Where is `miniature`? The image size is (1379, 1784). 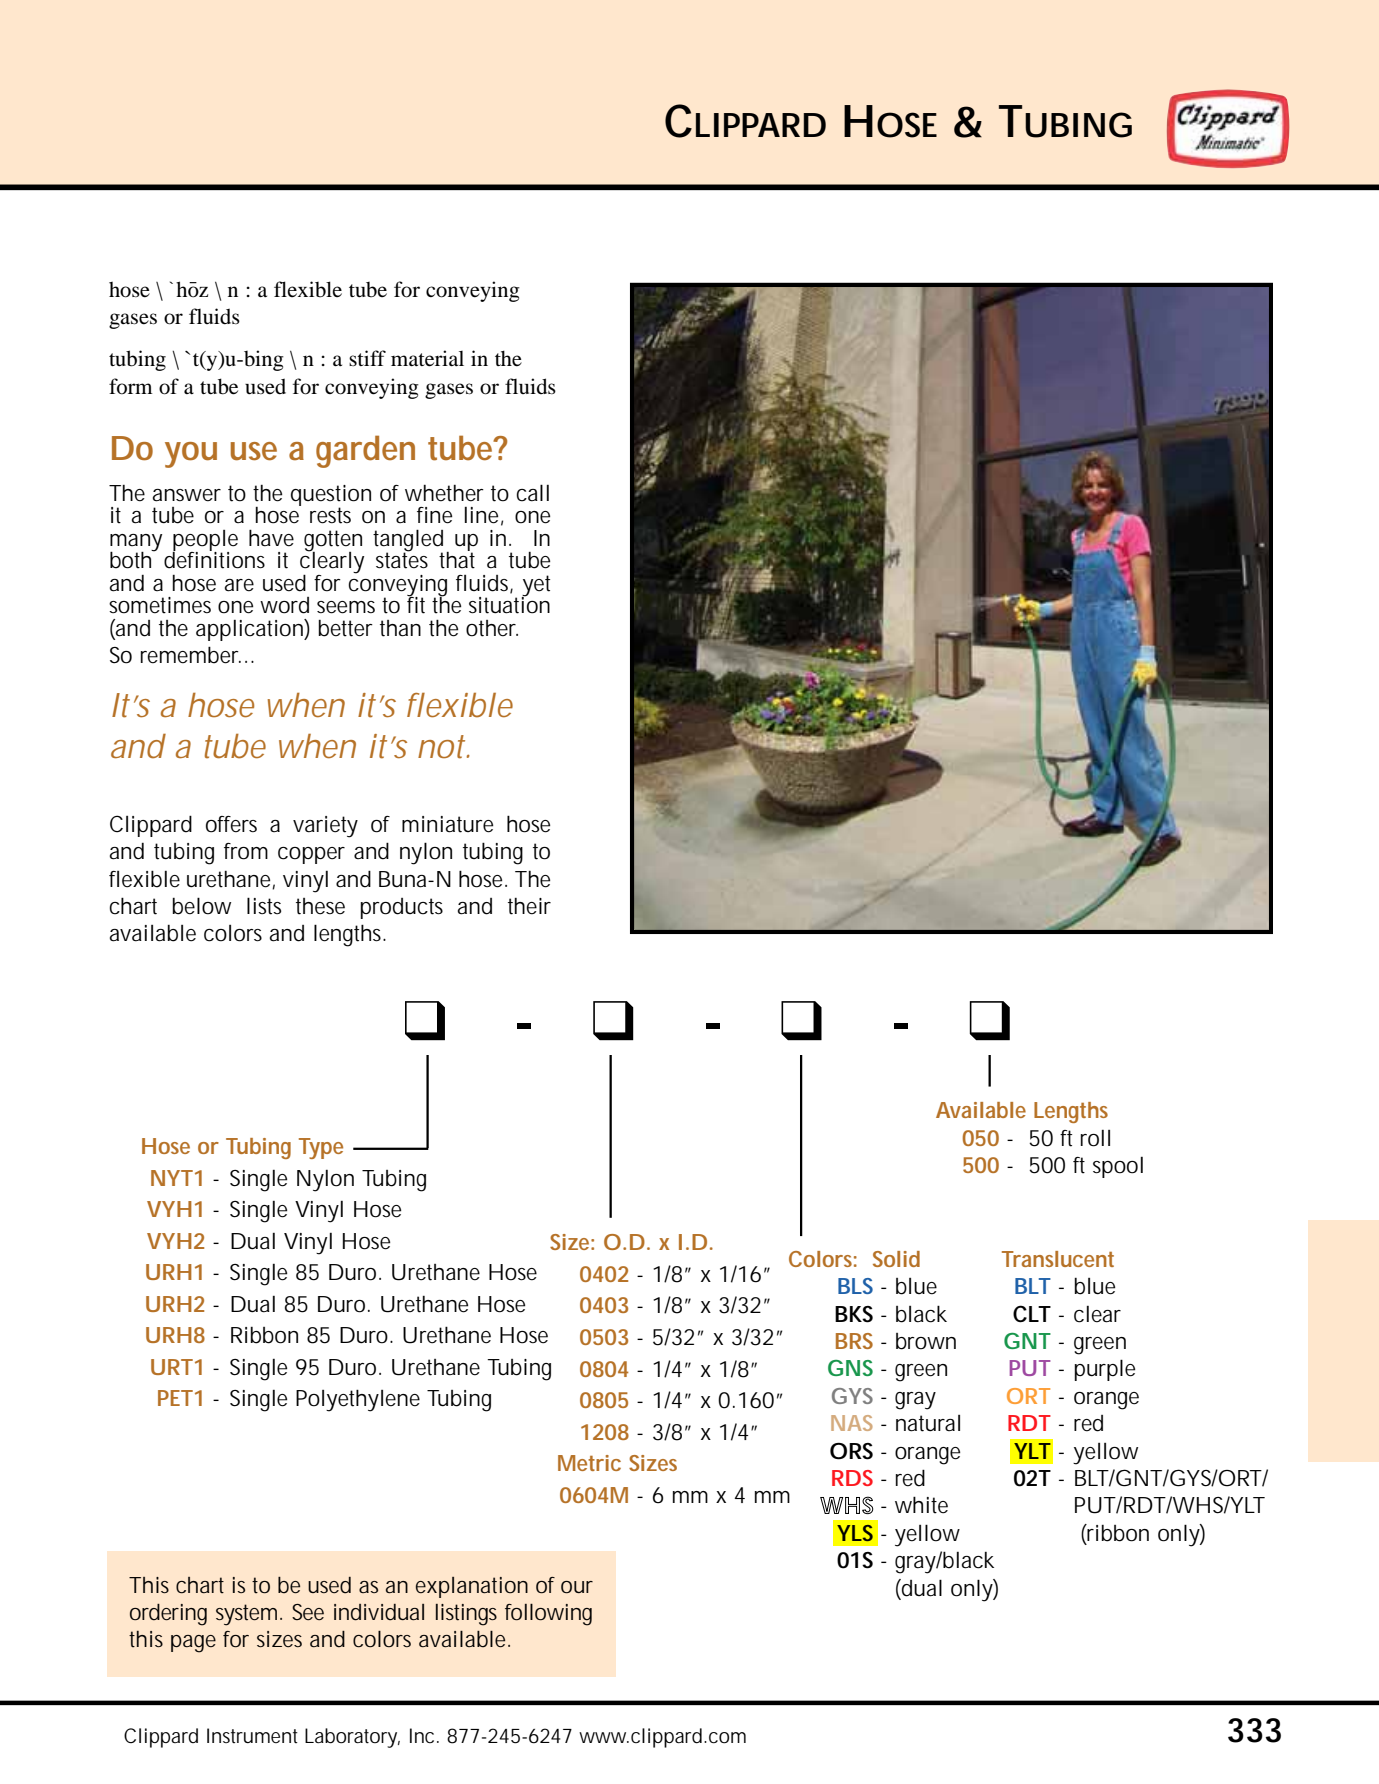 miniature is located at coordinates (447, 824).
